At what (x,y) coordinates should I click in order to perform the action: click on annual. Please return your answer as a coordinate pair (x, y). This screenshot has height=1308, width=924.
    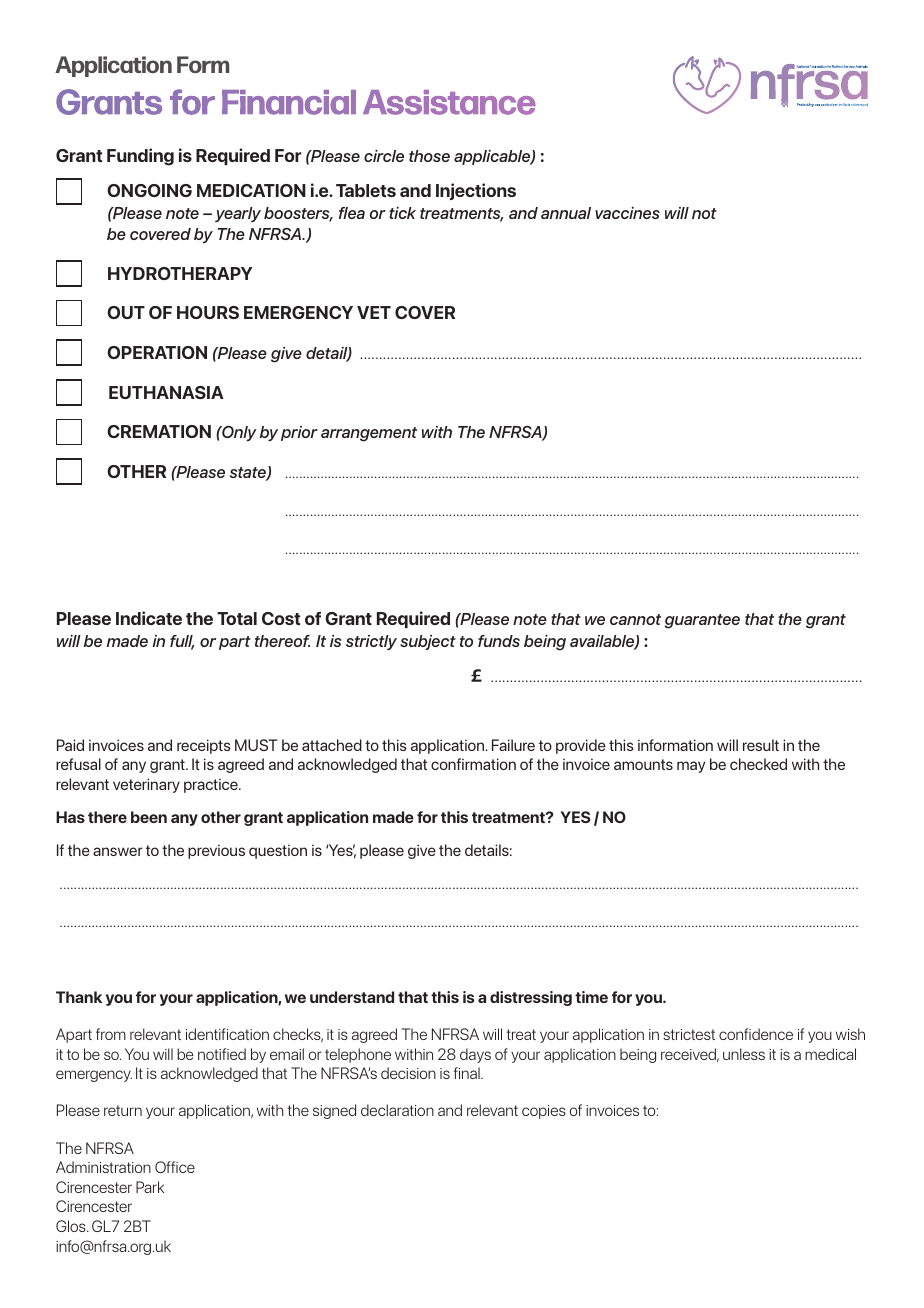
    Looking at the image, I should click on (566, 213).
